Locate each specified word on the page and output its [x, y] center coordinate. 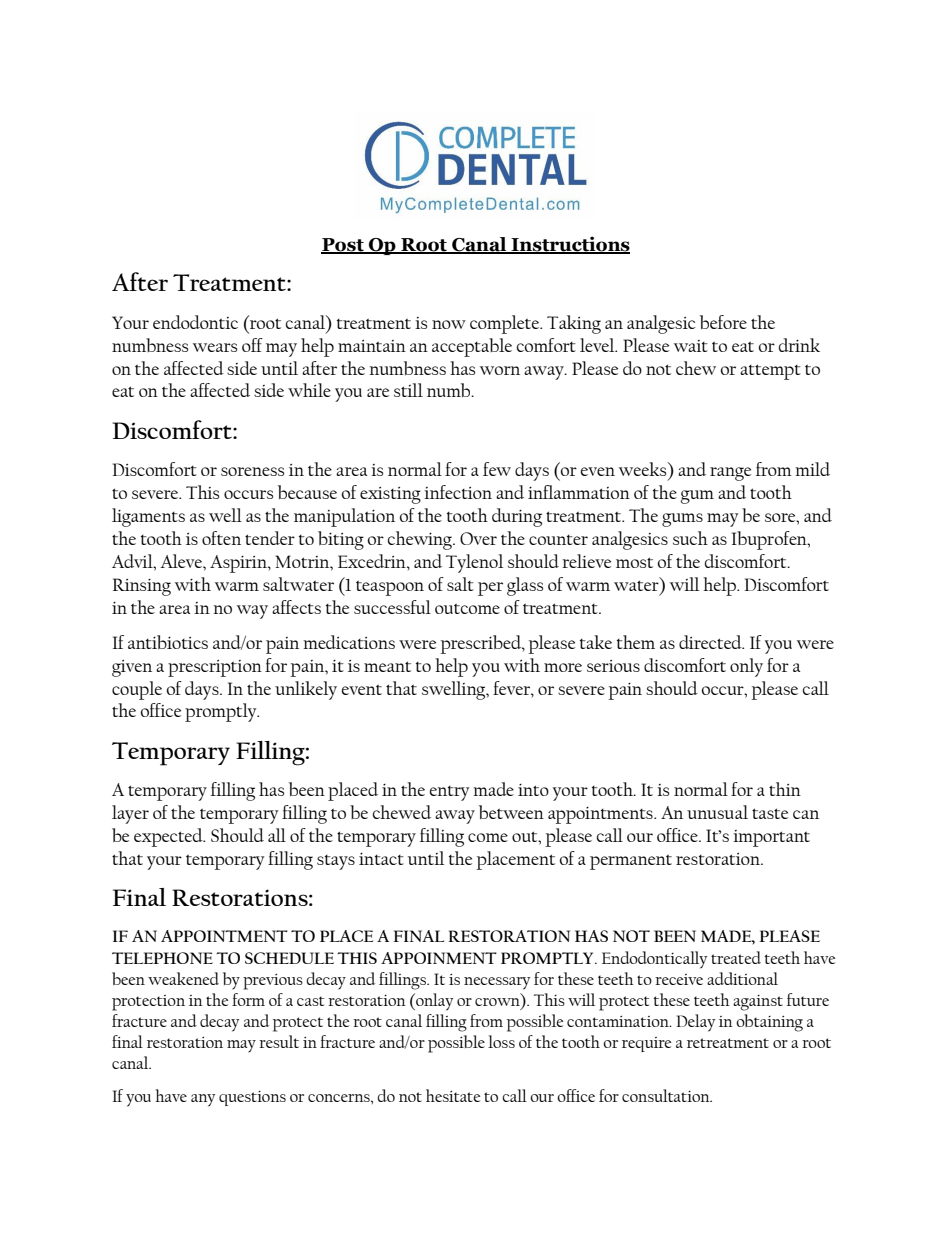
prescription [215, 668]
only [746, 667]
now [449, 324]
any [203, 1100]
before [723, 322]
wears [215, 347]
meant [387, 666]
